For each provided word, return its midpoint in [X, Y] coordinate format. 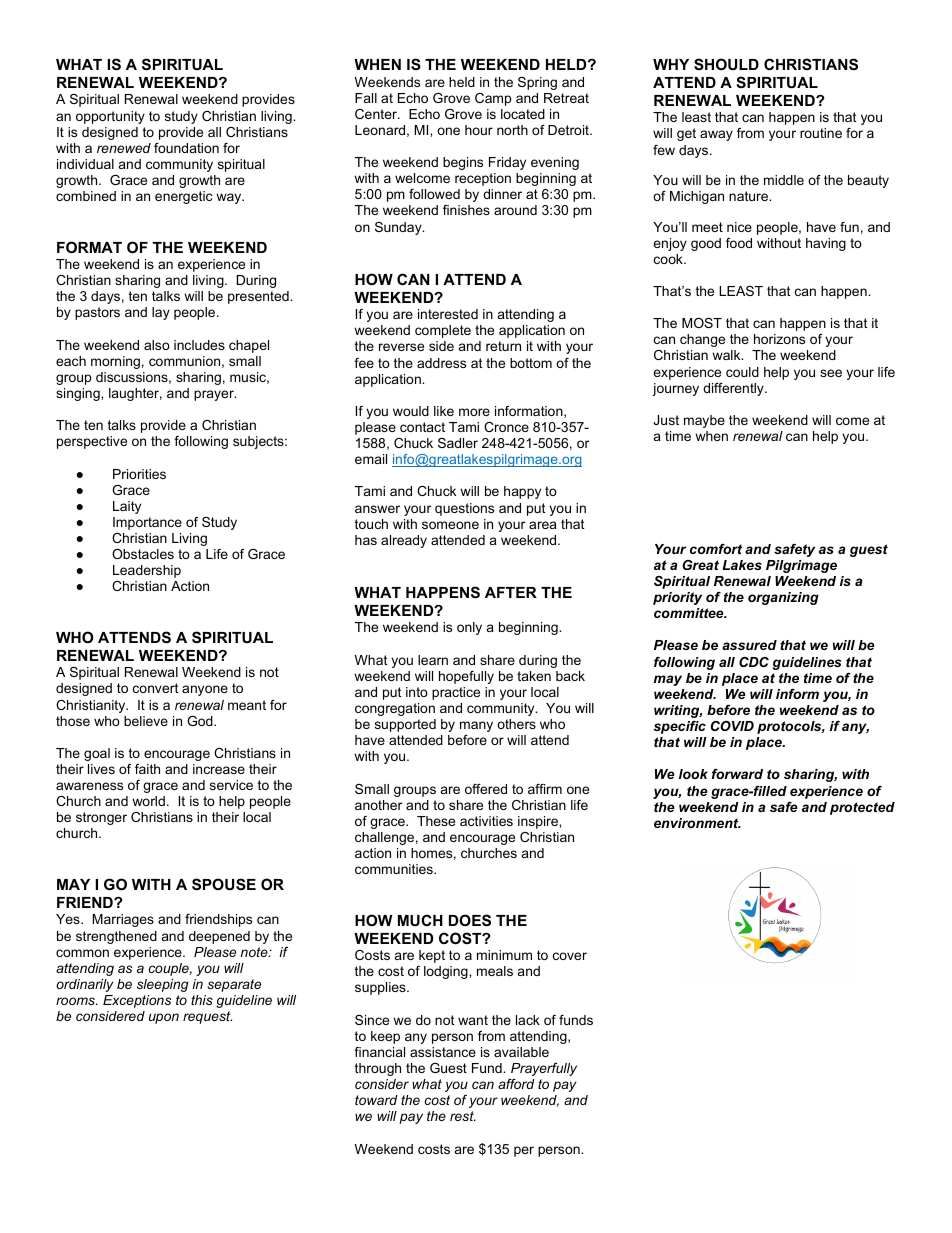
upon [164, 1018]
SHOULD [726, 64]
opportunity [110, 117]
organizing [783, 598]
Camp [493, 99]
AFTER [511, 592]
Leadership [147, 571]
